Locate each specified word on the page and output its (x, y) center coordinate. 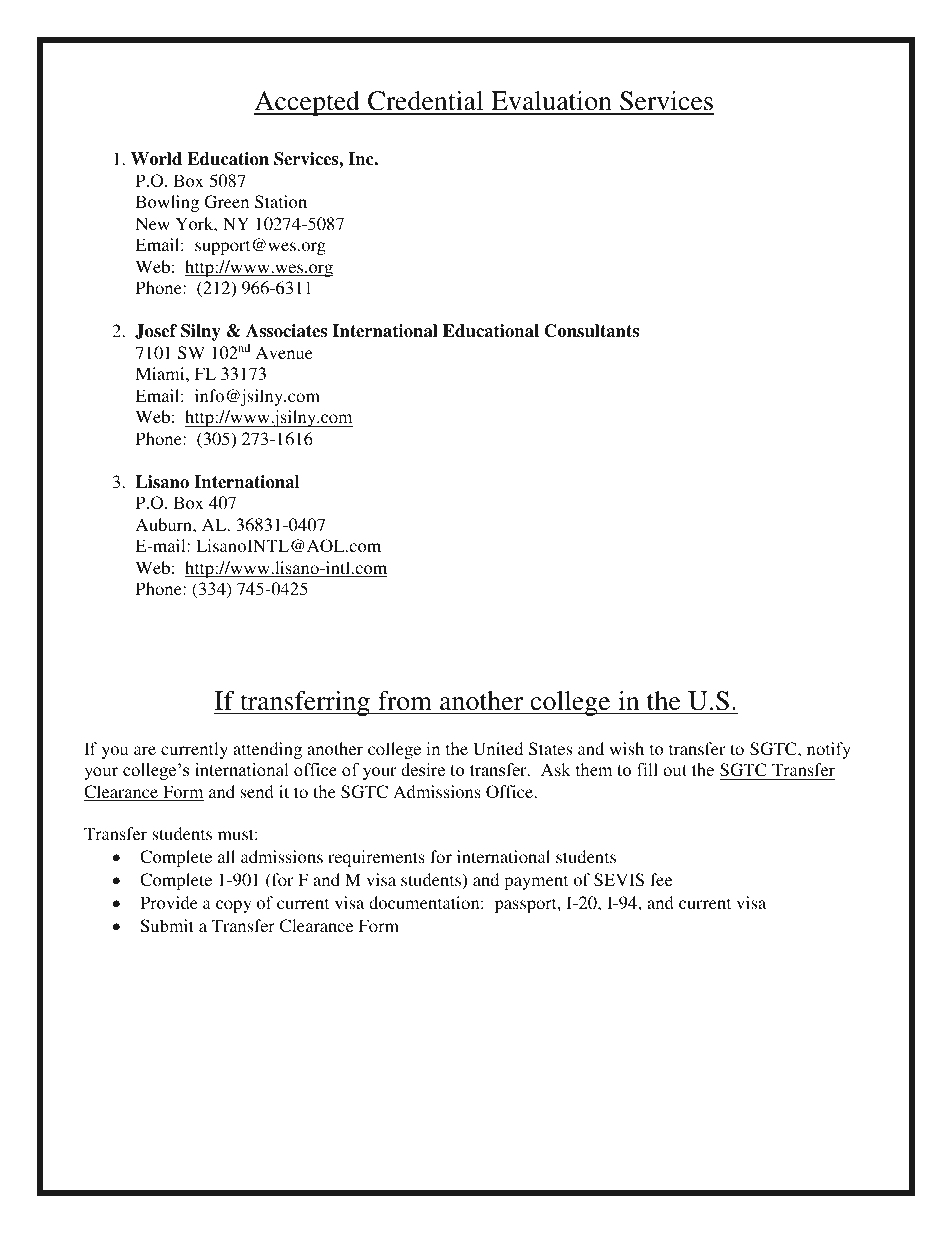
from (405, 701)
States (550, 749)
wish (626, 748)
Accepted (308, 103)
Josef (156, 331)
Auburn (165, 524)
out (675, 771)
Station (281, 202)
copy (234, 906)
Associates (286, 331)
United (498, 749)
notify (829, 750)
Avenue (284, 352)
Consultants (591, 331)
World (156, 158)
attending (267, 750)
